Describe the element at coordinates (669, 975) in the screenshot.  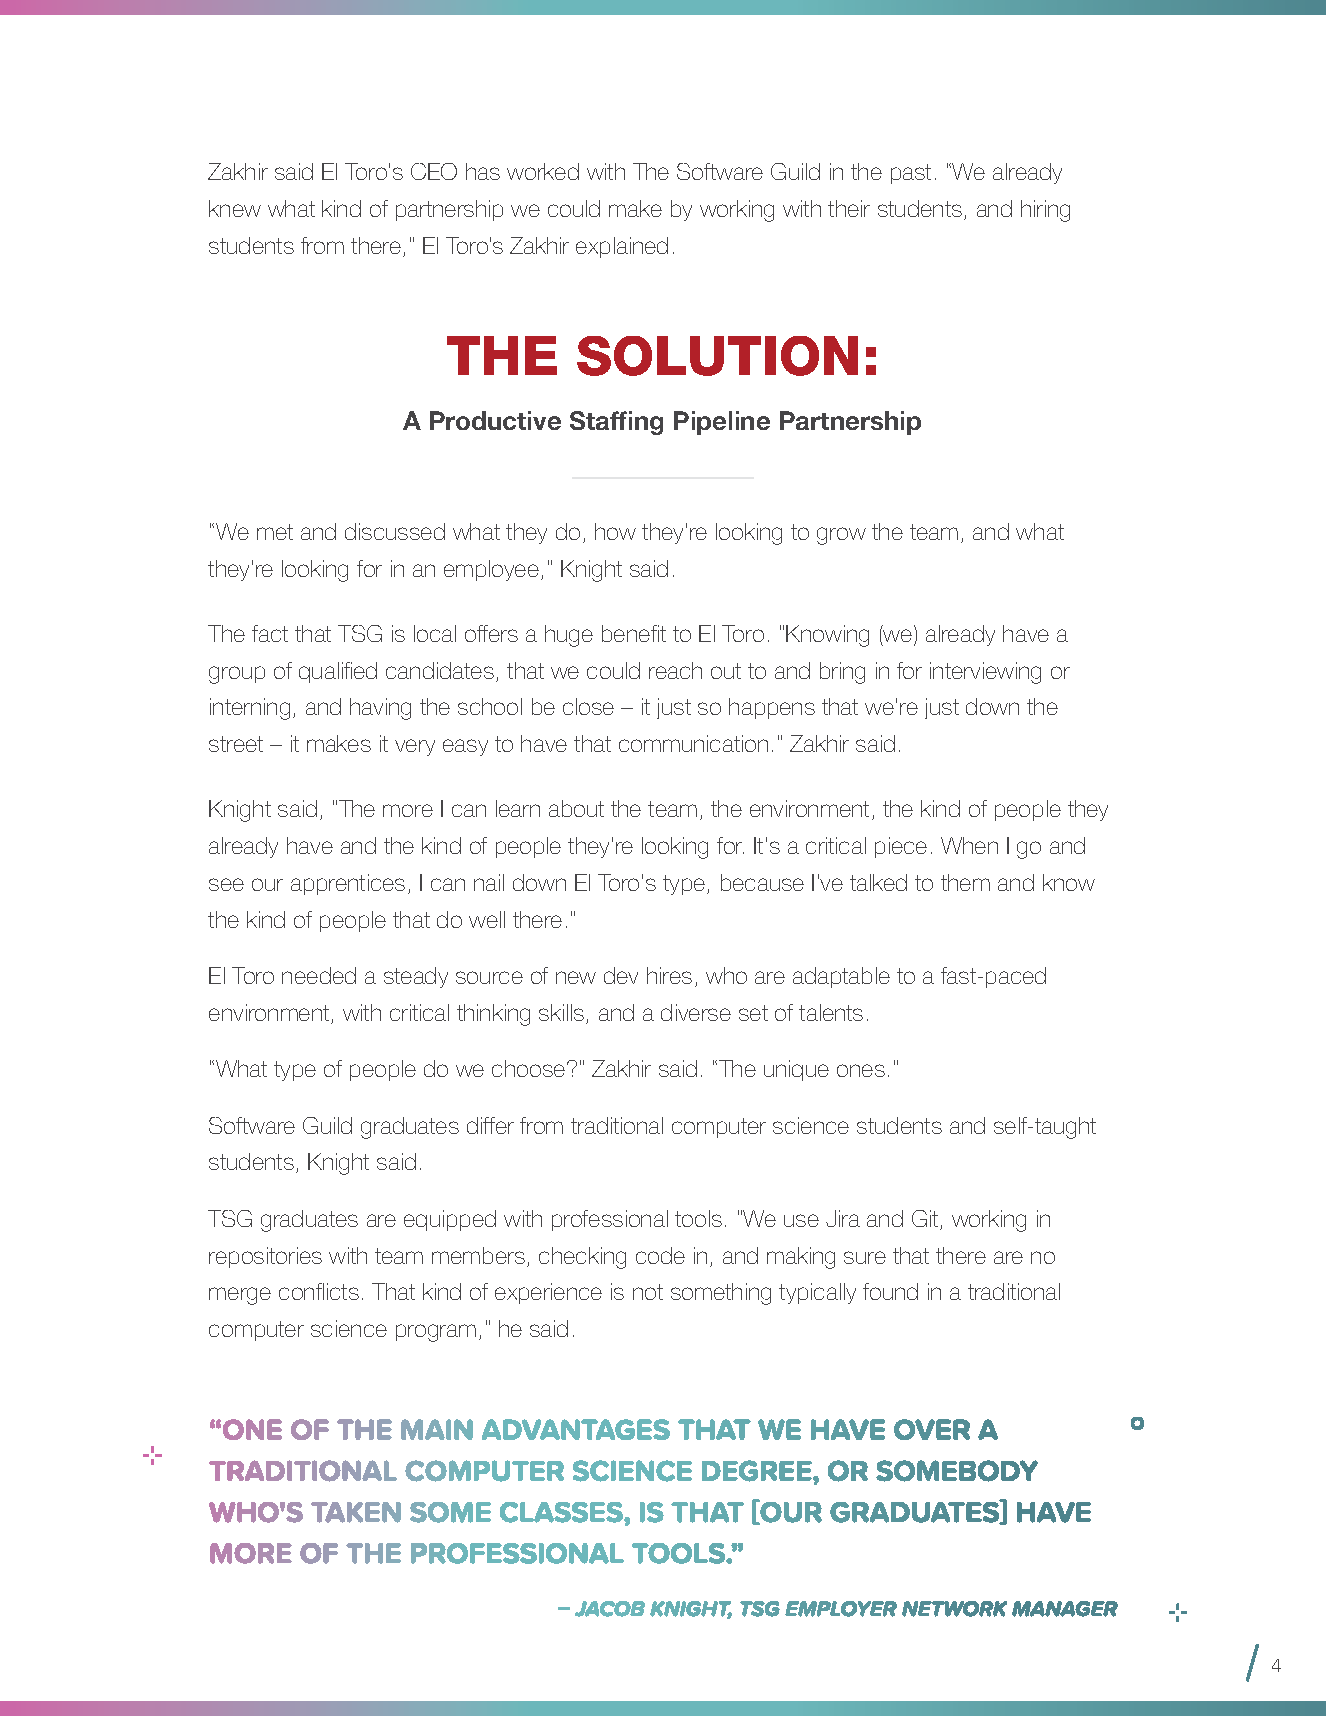
I see `hires` at that location.
